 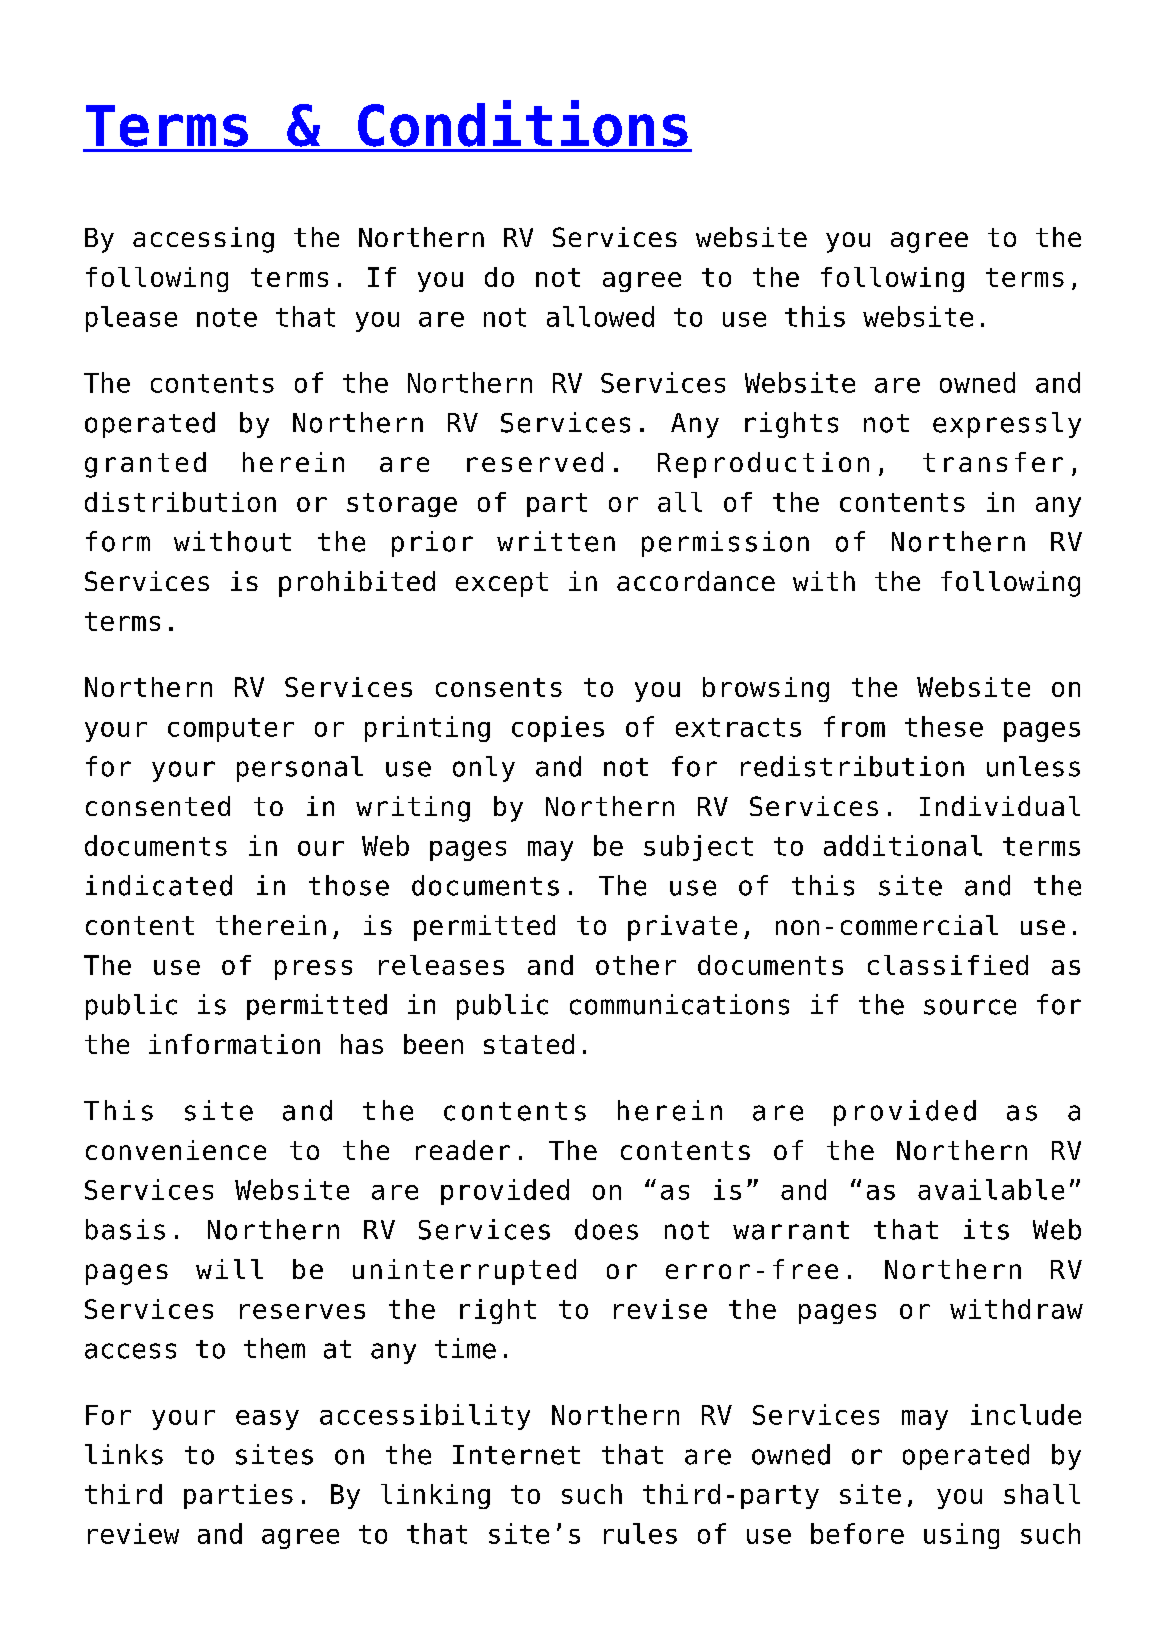 I want to click on note, so click(x=227, y=317).
